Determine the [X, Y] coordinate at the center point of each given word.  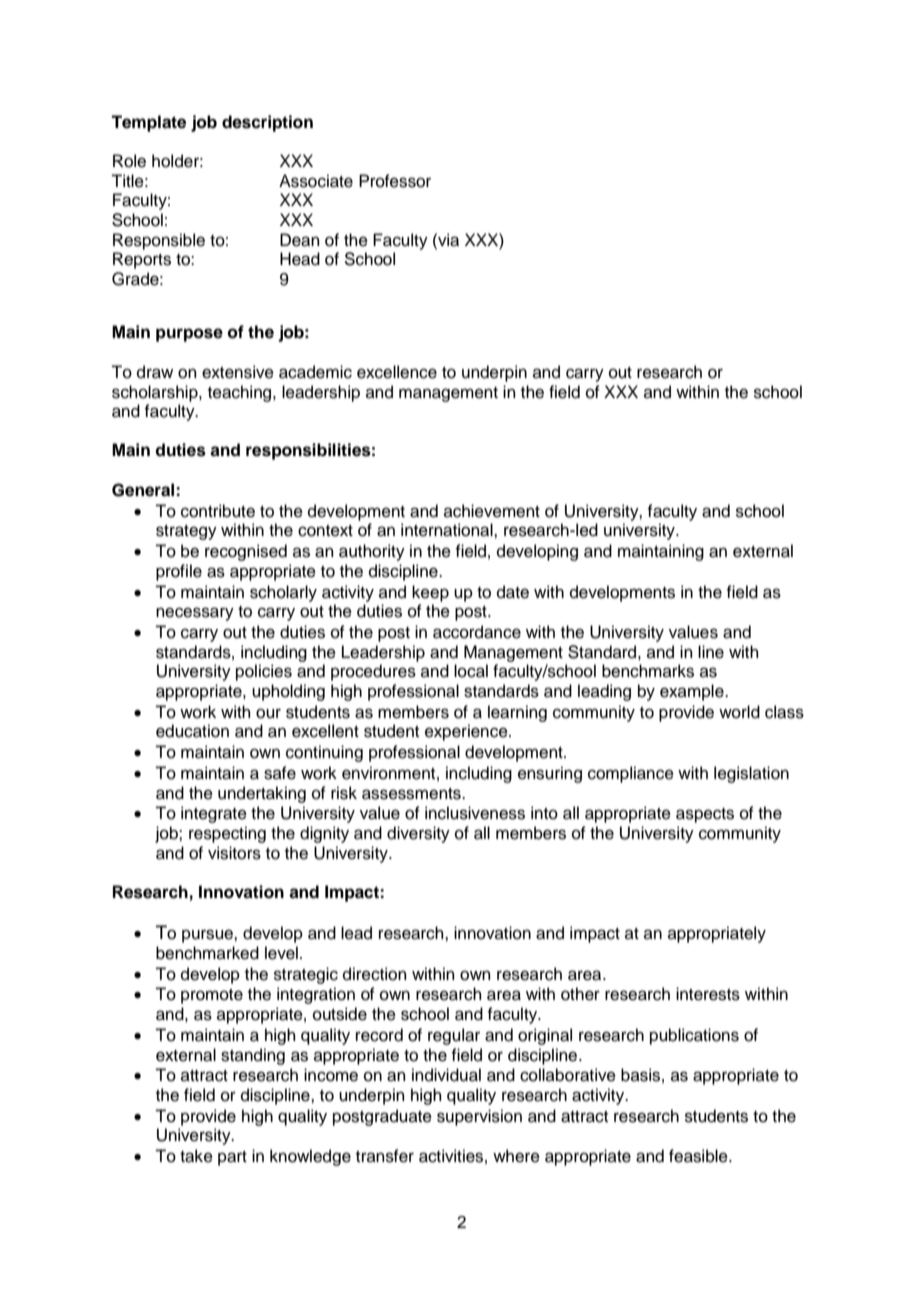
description [267, 123]
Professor [395, 181]
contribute [218, 511]
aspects [705, 815]
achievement [492, 511]
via [447, 240]
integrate [214, 814]
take [196, 1156]
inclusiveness [475, 813]
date [513, 592]
